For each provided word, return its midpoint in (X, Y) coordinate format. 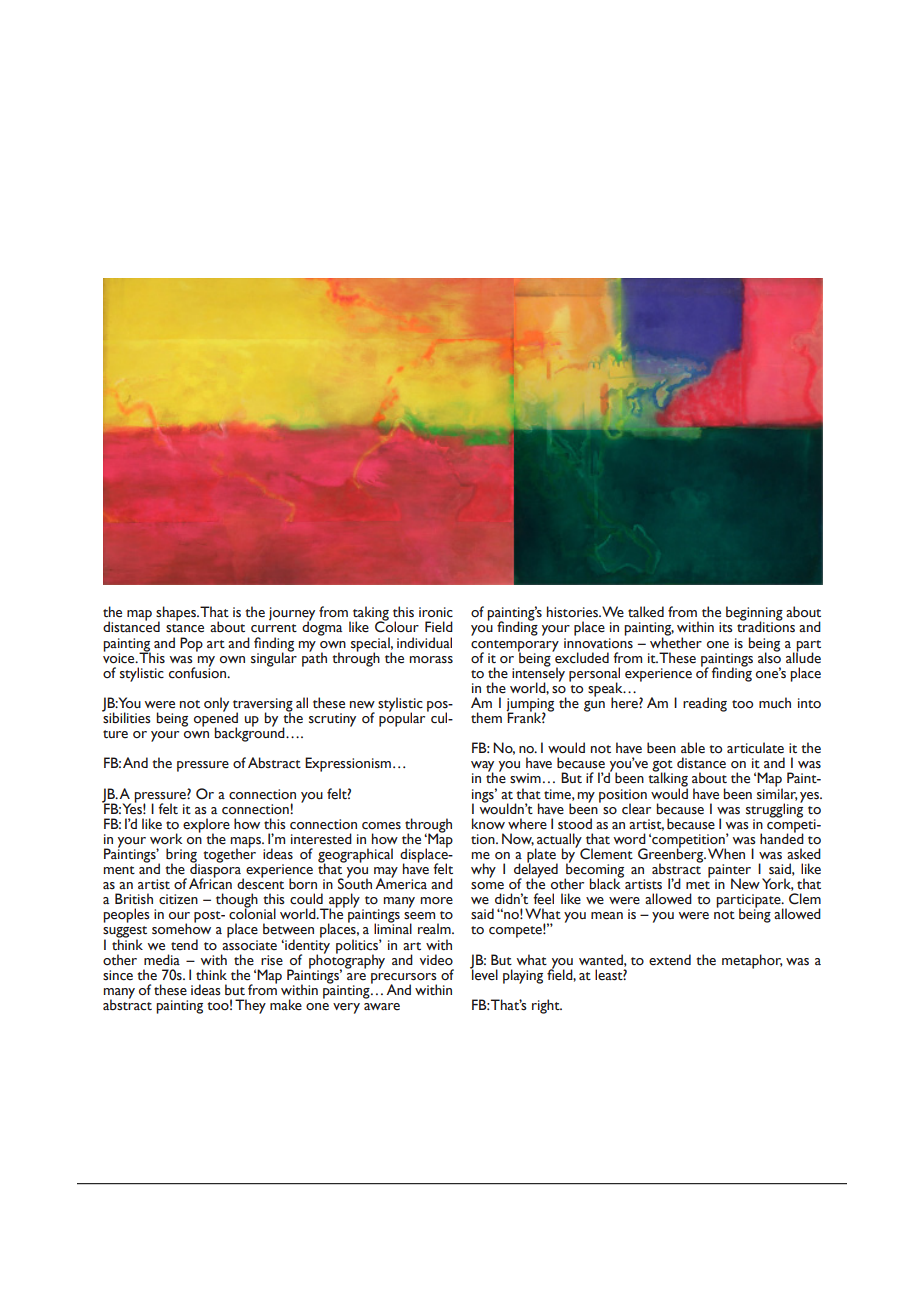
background (250, 733)
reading (705, 704)
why (483, 870)
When (726, 854)
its (726, 627)
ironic (436, 612)
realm (435, 929)
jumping (530, 706)
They (250, 1006)
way (482, 767)
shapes (177, 614)
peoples (126, 915)
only (216, 704)
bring (182, 856)
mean (607, 916)
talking (668, 780)
